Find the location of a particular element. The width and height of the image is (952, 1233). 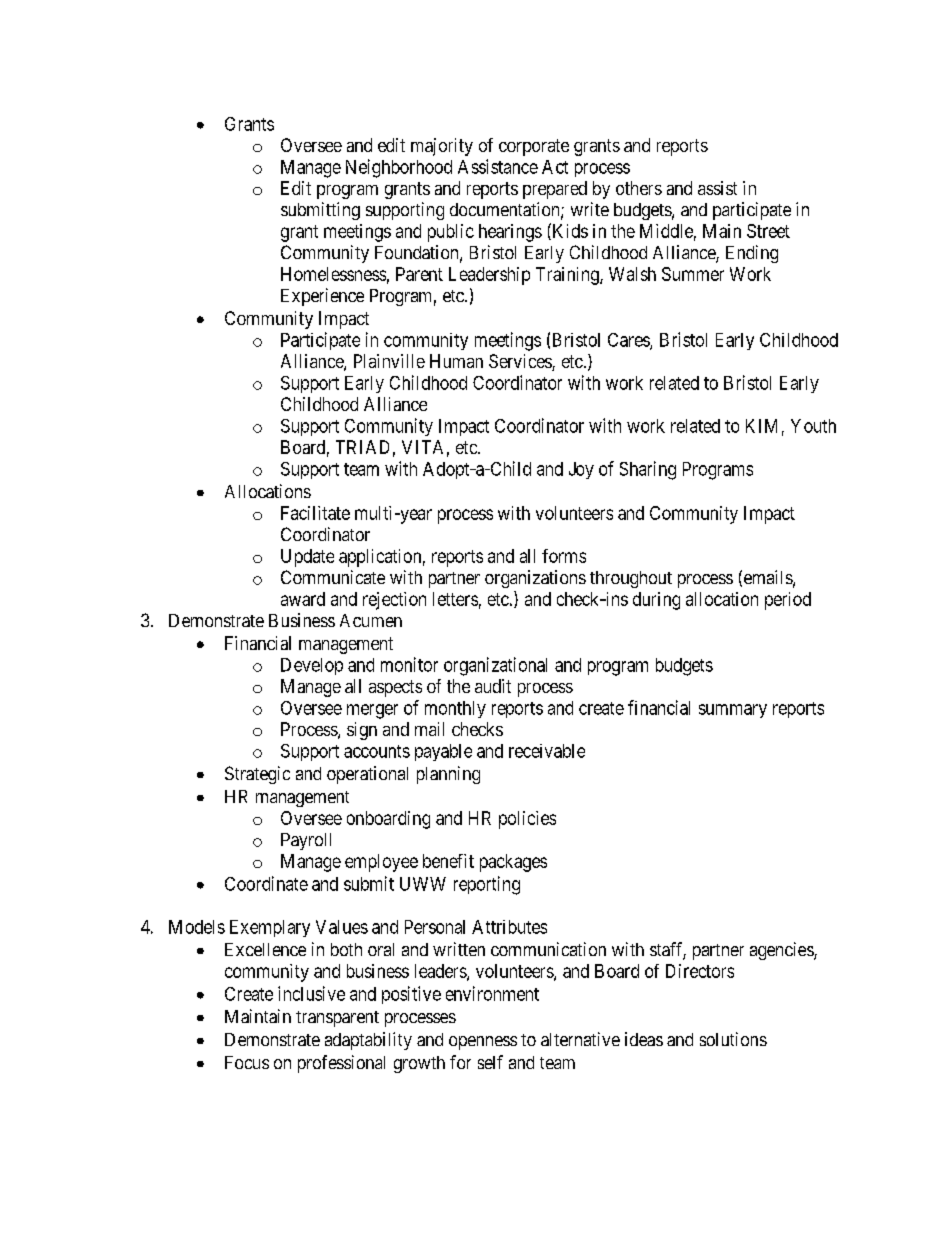

Street is located at coordinates (768, 231).
